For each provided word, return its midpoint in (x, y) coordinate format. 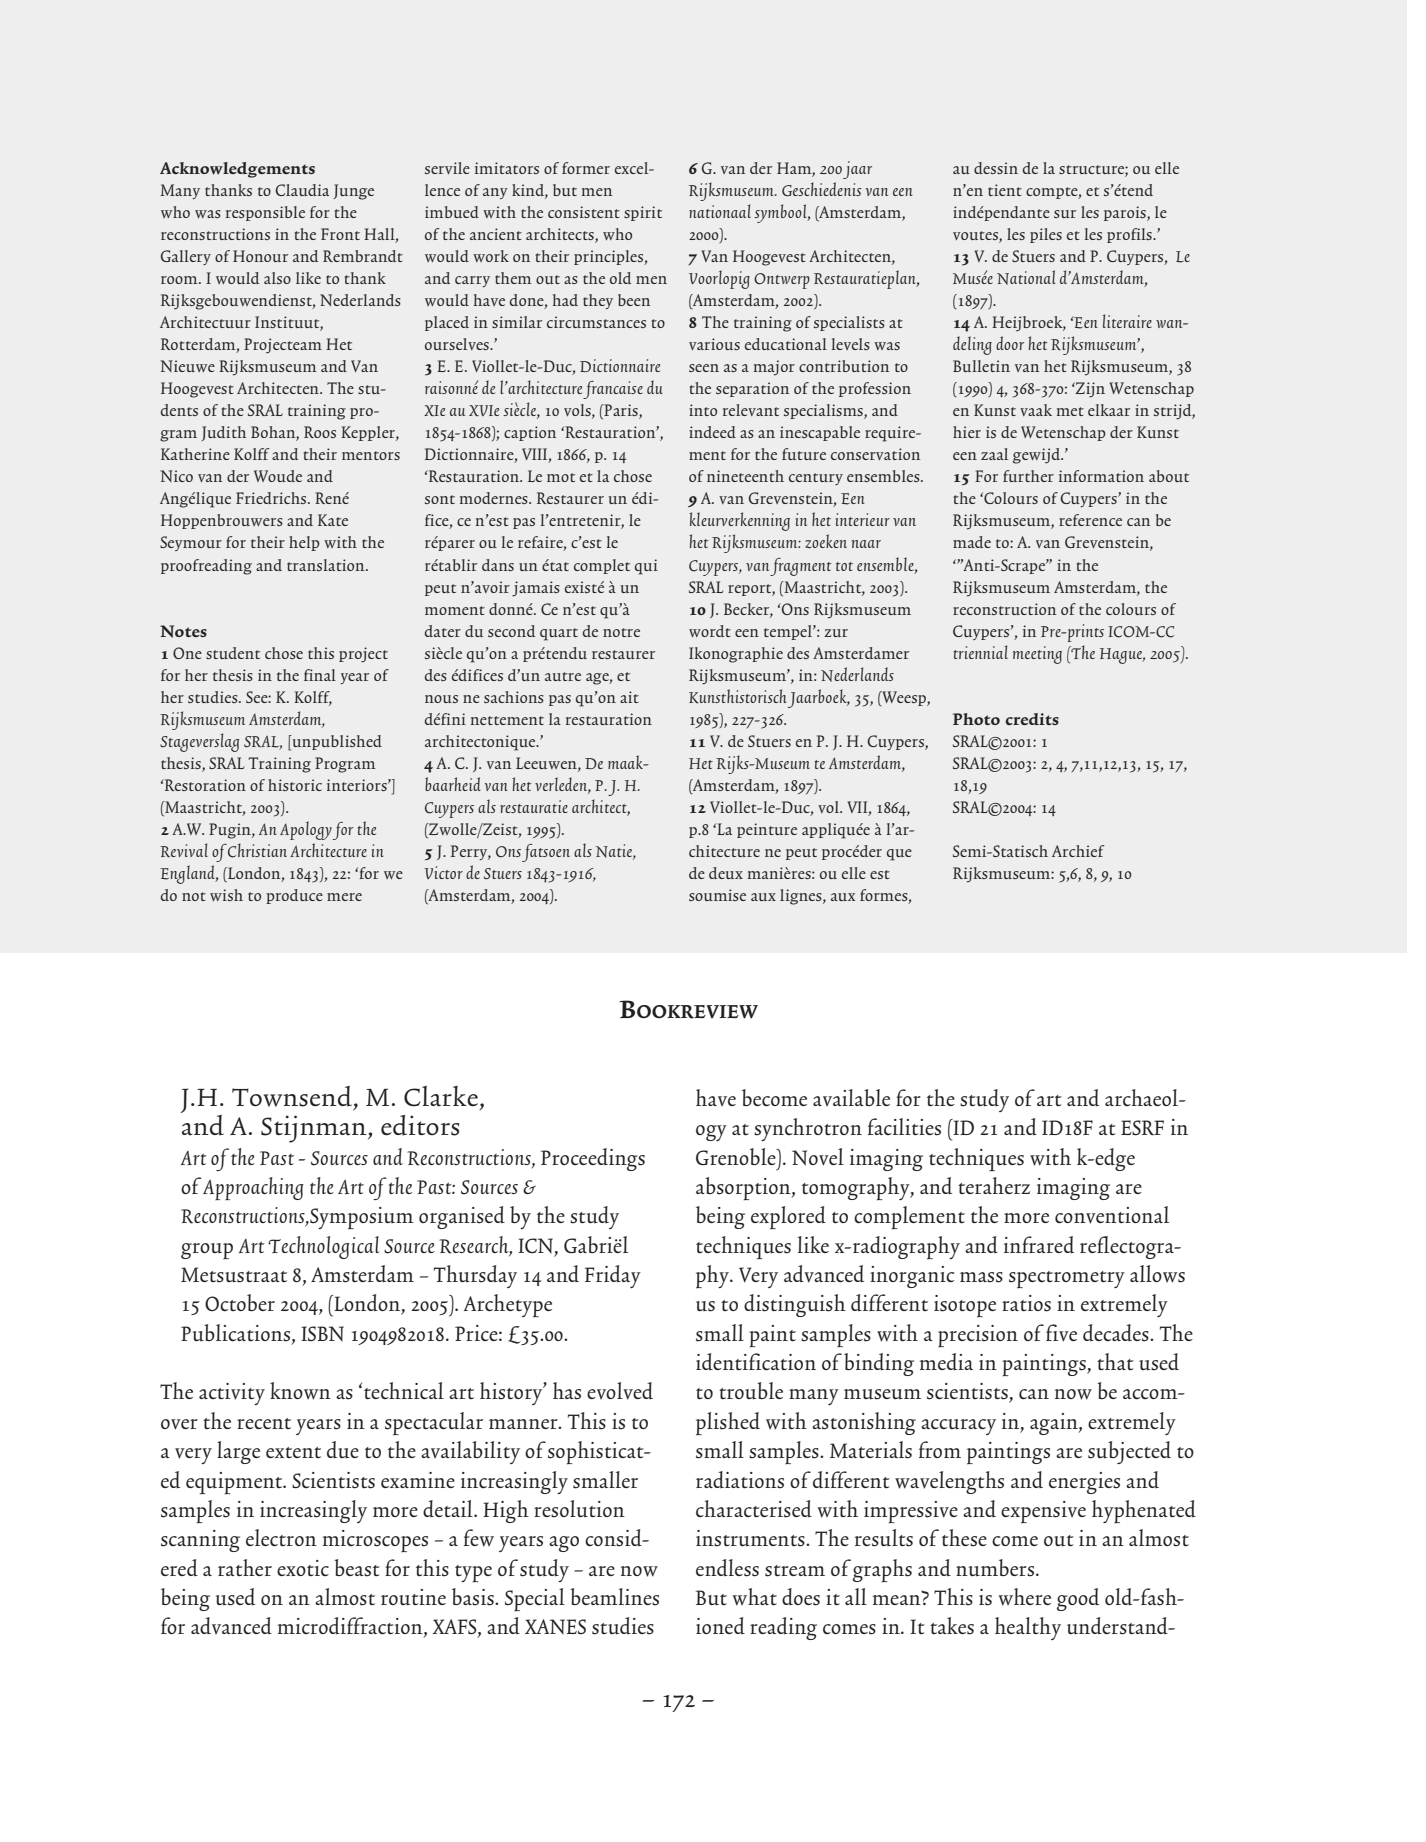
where (1025, 1597)
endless (727, 1568)
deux (726, 873)
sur (1065, 214)
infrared (1039, 1244)
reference (1090, 520)
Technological (324, 1247)
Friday (613, 1276)
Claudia (302, 190)
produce (294, 896)
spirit (643, 213)
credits (1032, 719)
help (304, 543)
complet (602, 566)
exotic (303, 1568)
